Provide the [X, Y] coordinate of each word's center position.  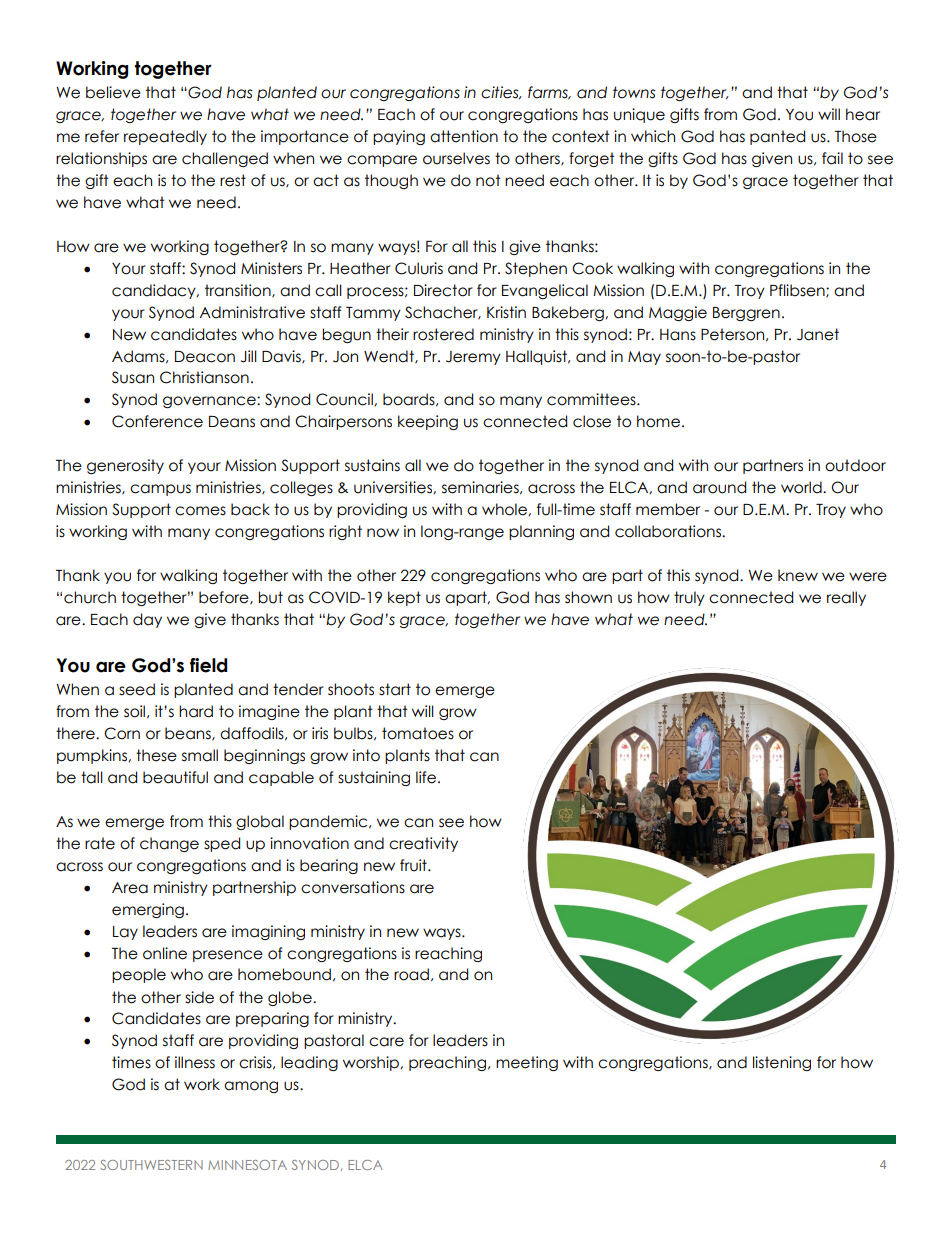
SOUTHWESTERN [151, 1165]
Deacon [205, 357]
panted [777, 137]
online [165, 953]
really [846, 598]
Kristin [506, 312]
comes [200, 511]
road [411, 974]
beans [189, 734]
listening [782, 1063]
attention [464, 136]
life [426, 777]
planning [541, 532]
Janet [818, 334]
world [802, 487]
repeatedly [165, 137]
